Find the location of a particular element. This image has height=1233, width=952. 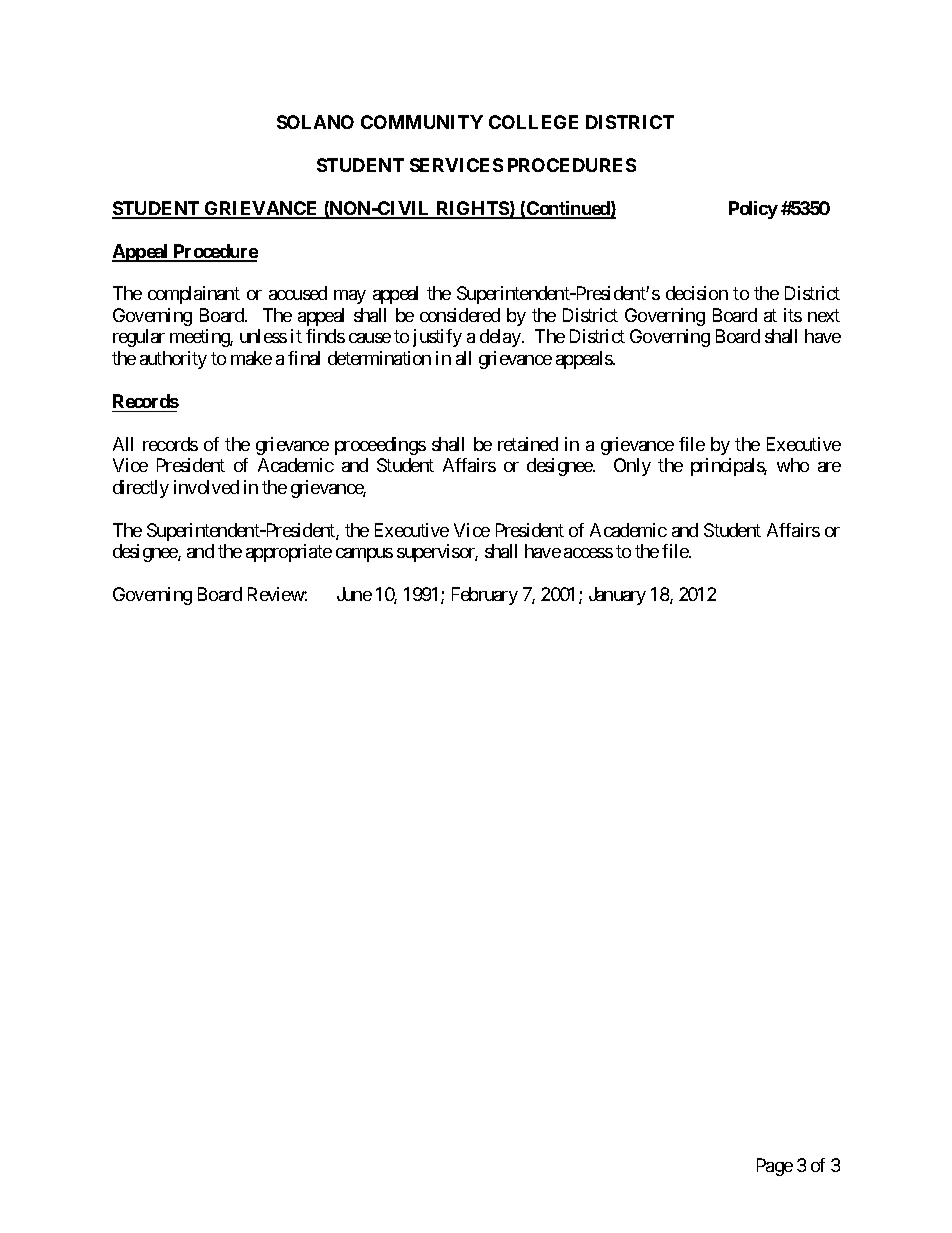

COLLEGE is located at coordinates (533, 122).
